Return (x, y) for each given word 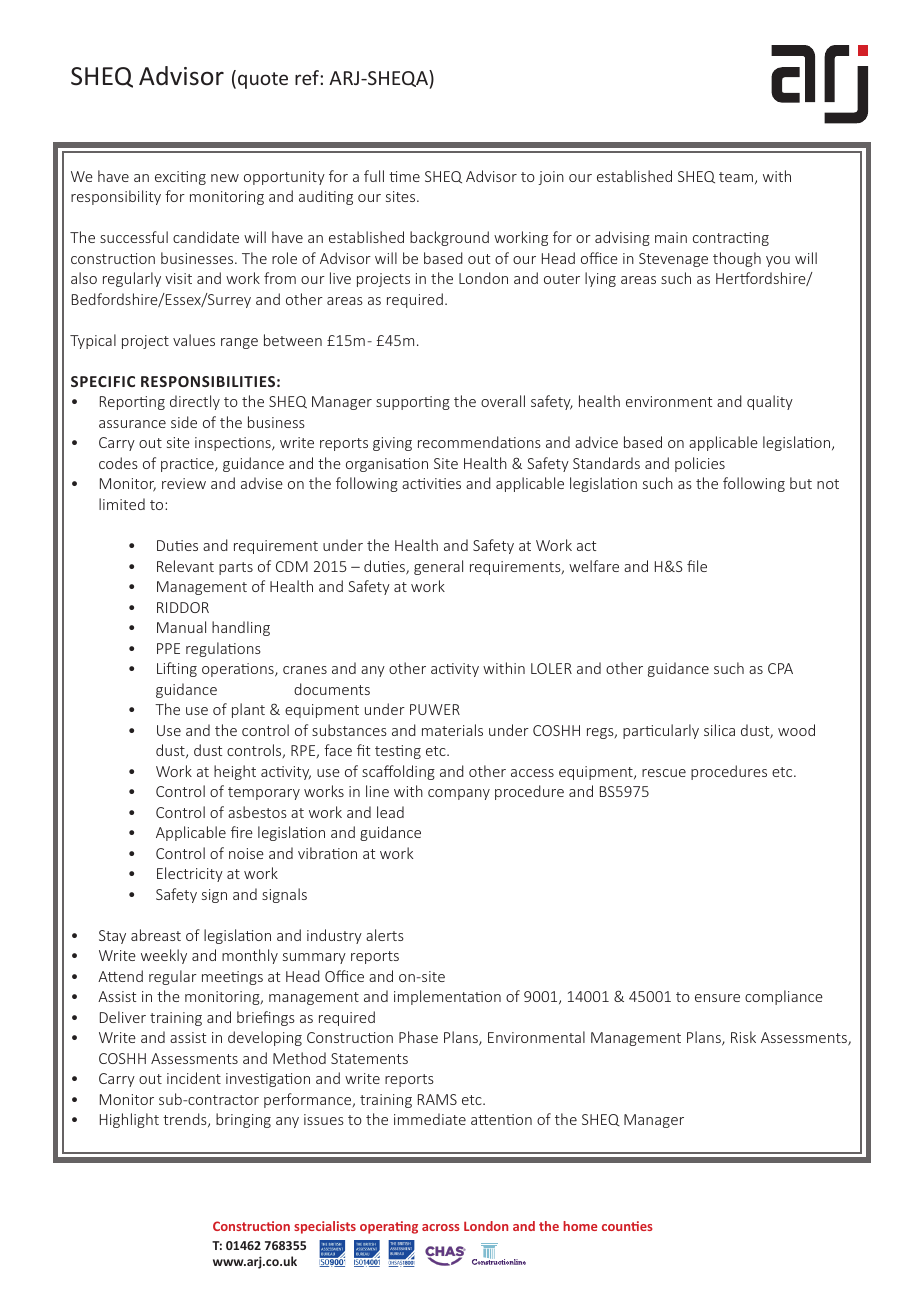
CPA (780, 668)
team (736, 177)
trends (186, 1120)
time (404, 176)
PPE (168, 648)
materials (452, 730)
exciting (180, 178)
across (441, 1227)
